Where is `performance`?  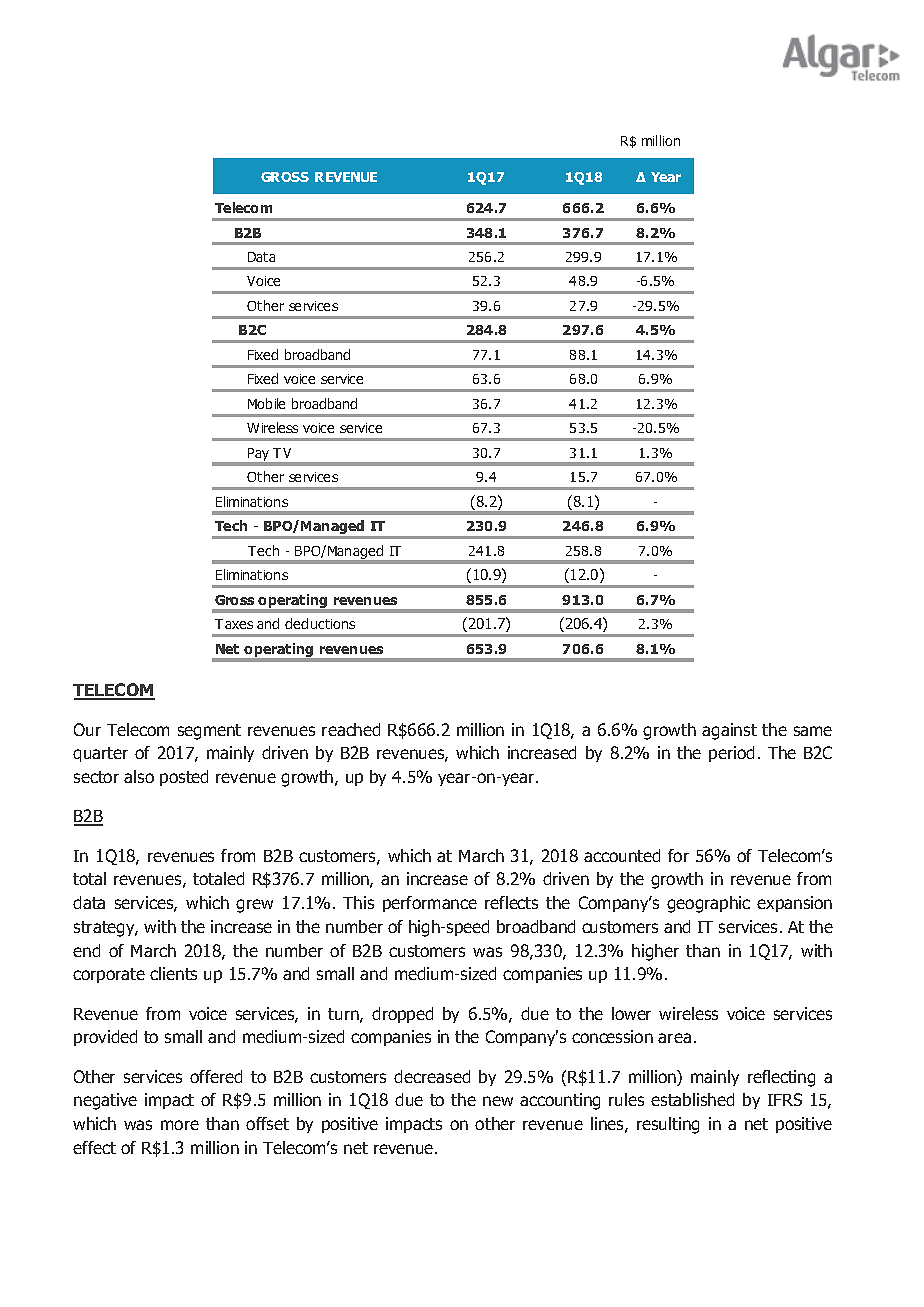
performance is located at coordinates (430, 904).
